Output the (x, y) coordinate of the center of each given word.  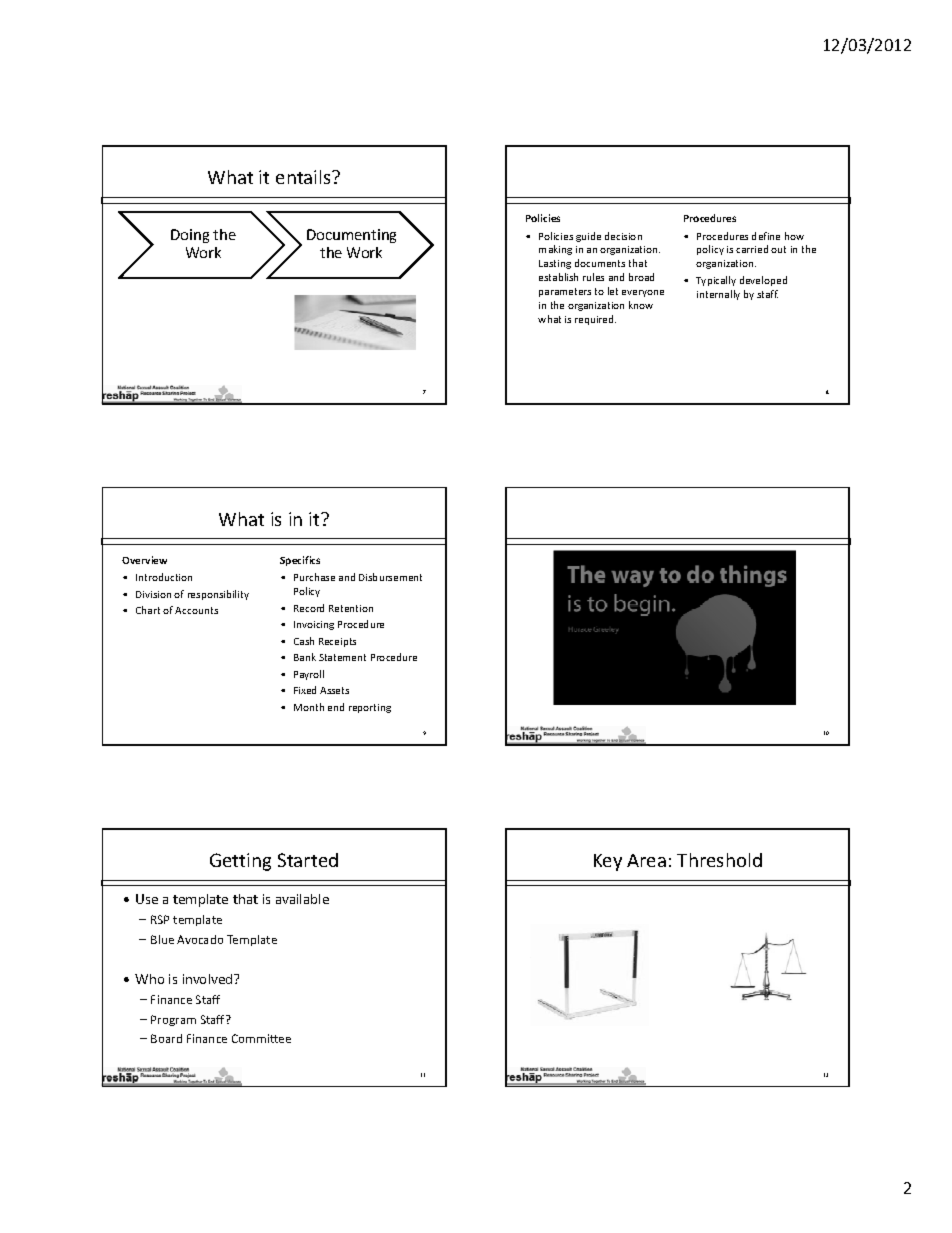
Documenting (351, 236)
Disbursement (390, 577)
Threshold (719, 860)
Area (646, 860)
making (555, 250)
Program (173, 1020)
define (766, 236)
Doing (190, 236)
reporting (370, 708)
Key (608, 862)
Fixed (305, 690)
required (595, 320)
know (641, 305)
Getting (240, 862)
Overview (144, 560)
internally (718, 295)
